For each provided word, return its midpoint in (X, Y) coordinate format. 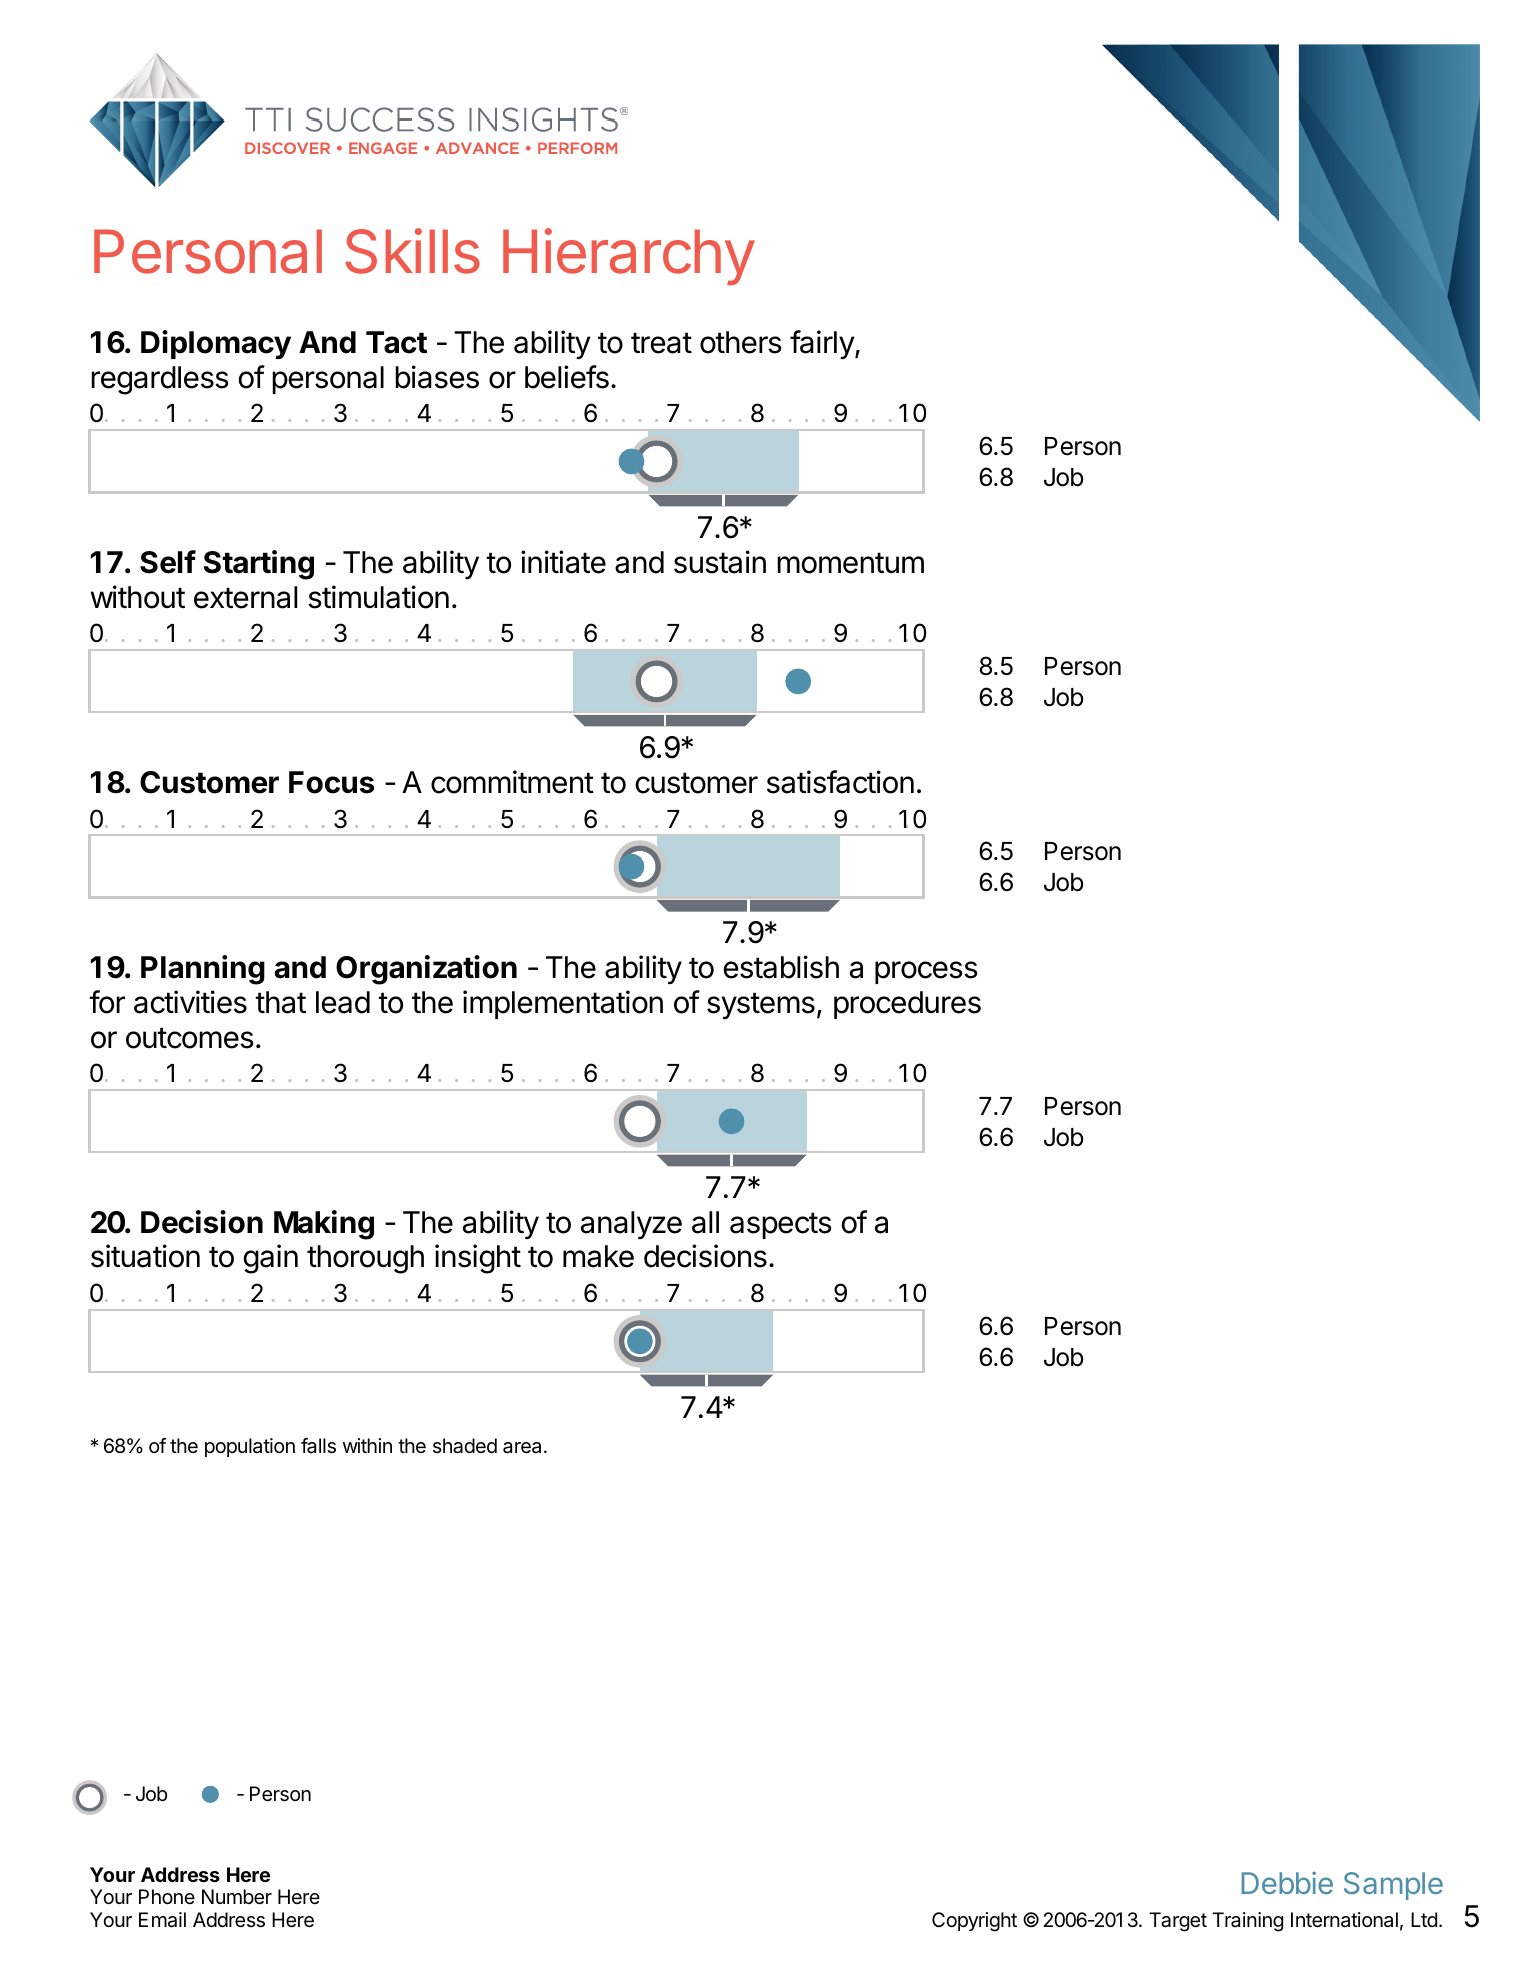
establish (781, 967)
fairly (823, 344)
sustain (720, 562)
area (524, 1448)
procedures (907, 1005)
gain (270, 1259)
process (926, 972)
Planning (203, 970)
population (250, 1447)
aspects (781, 1225)
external (245, 597)
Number (237, 1896)
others (741, 342)
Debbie (1287, 1883)
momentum (850, 563)
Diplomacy (216, 344)
